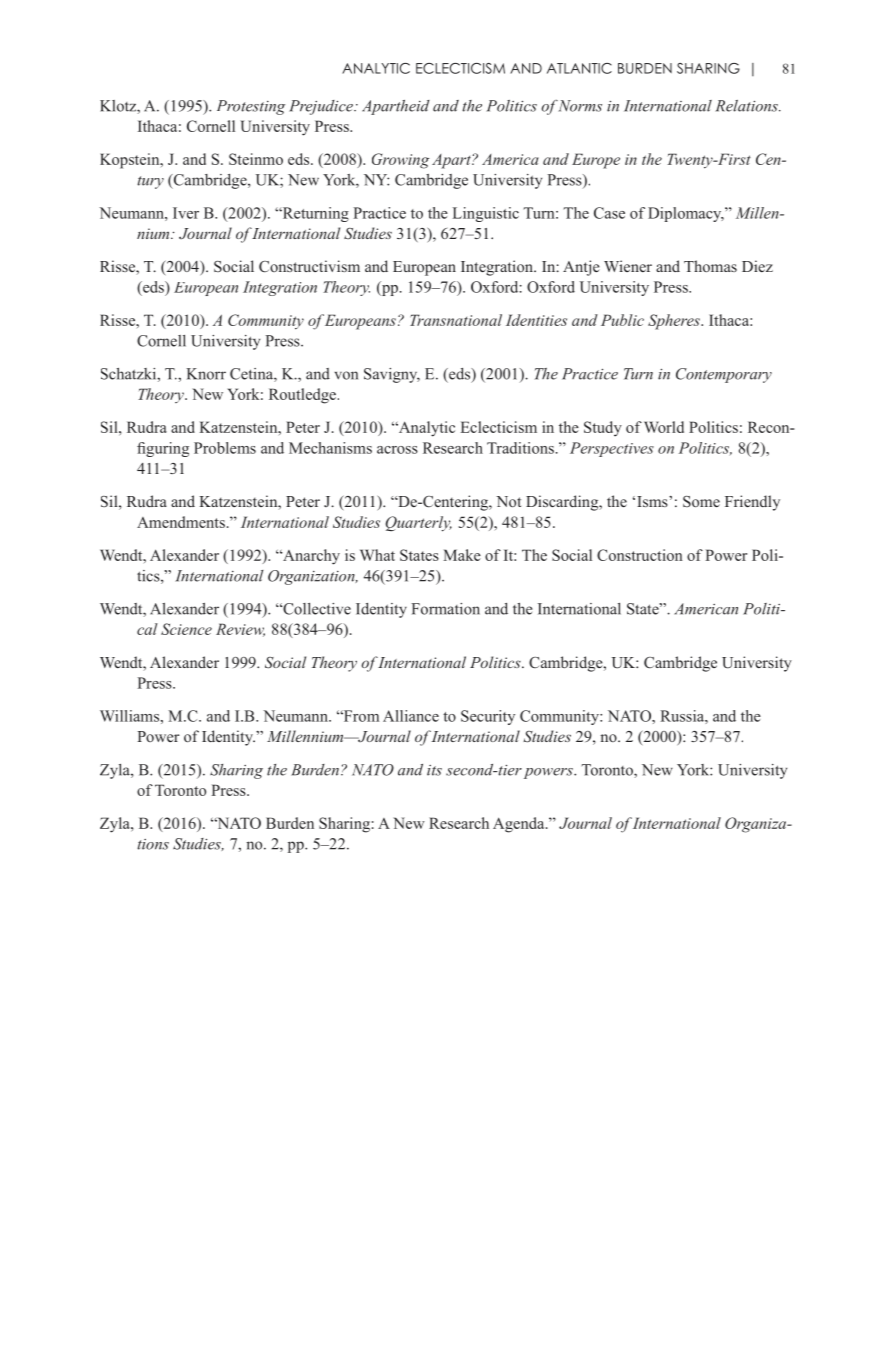  I want to click on Review, so click(240, 630).
